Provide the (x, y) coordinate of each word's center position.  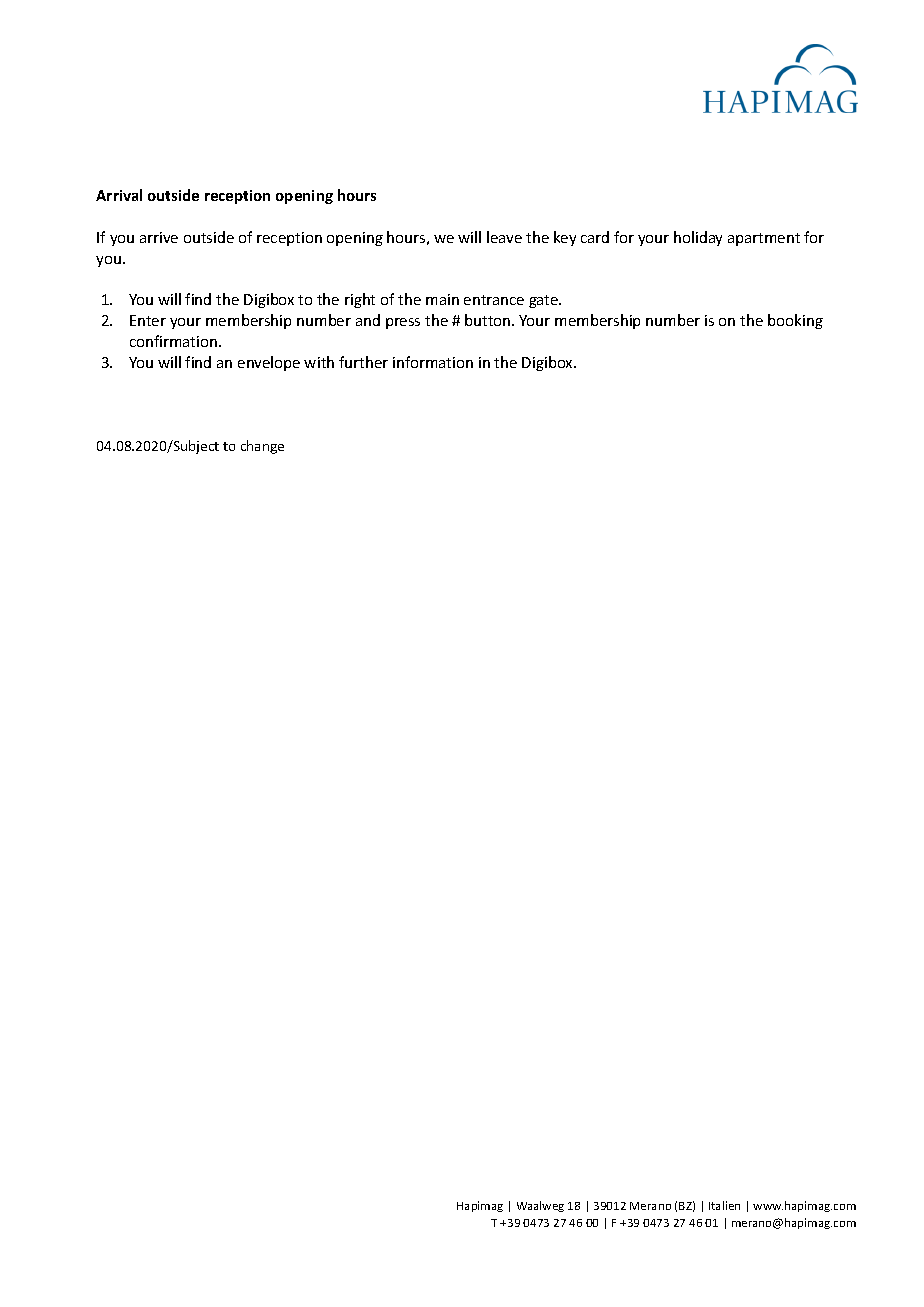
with (319, 362)
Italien (724, 1205)
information (433, 362)
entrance (494, 300)
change (262, 447)
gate (545, 301)
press (403, 323)
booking (795, 321)
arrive (159, 237)
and (368, 320)
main (442, 299)
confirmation (175, 341)
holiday (698, 238)
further (363, 362)
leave (504, 237)
